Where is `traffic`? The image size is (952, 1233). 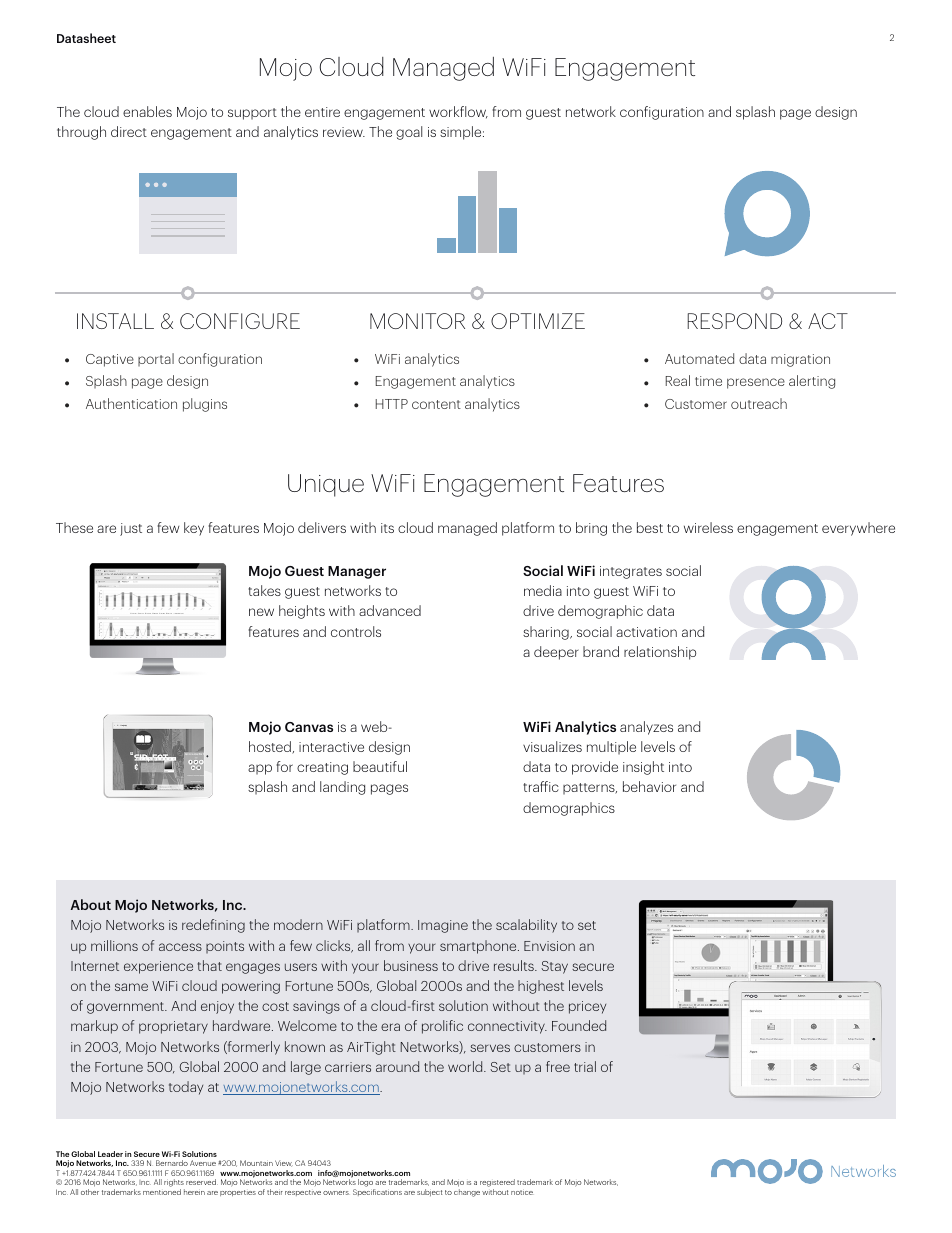
traffic is located at coordinates (541, 786).
